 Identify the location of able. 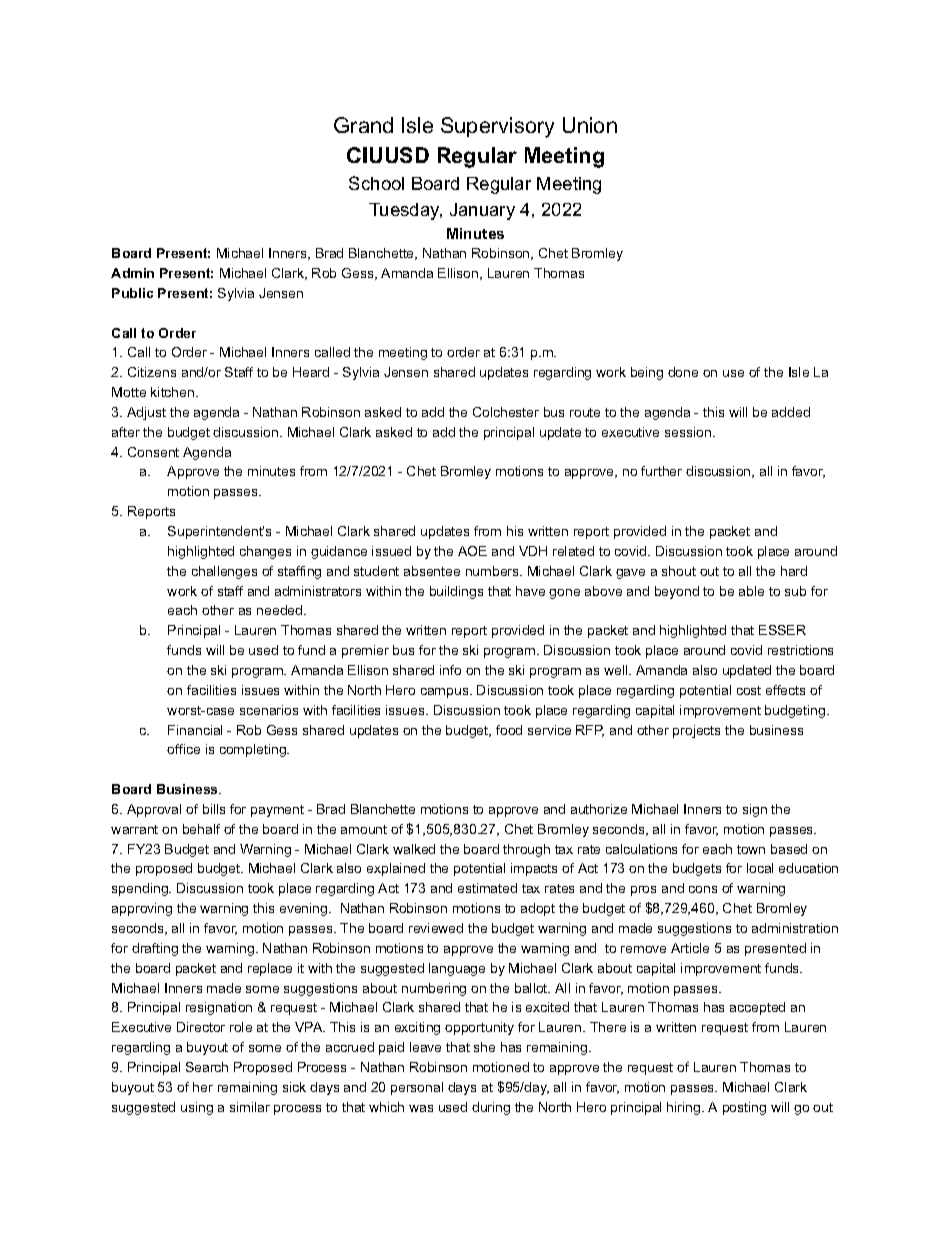
(751, 591).
